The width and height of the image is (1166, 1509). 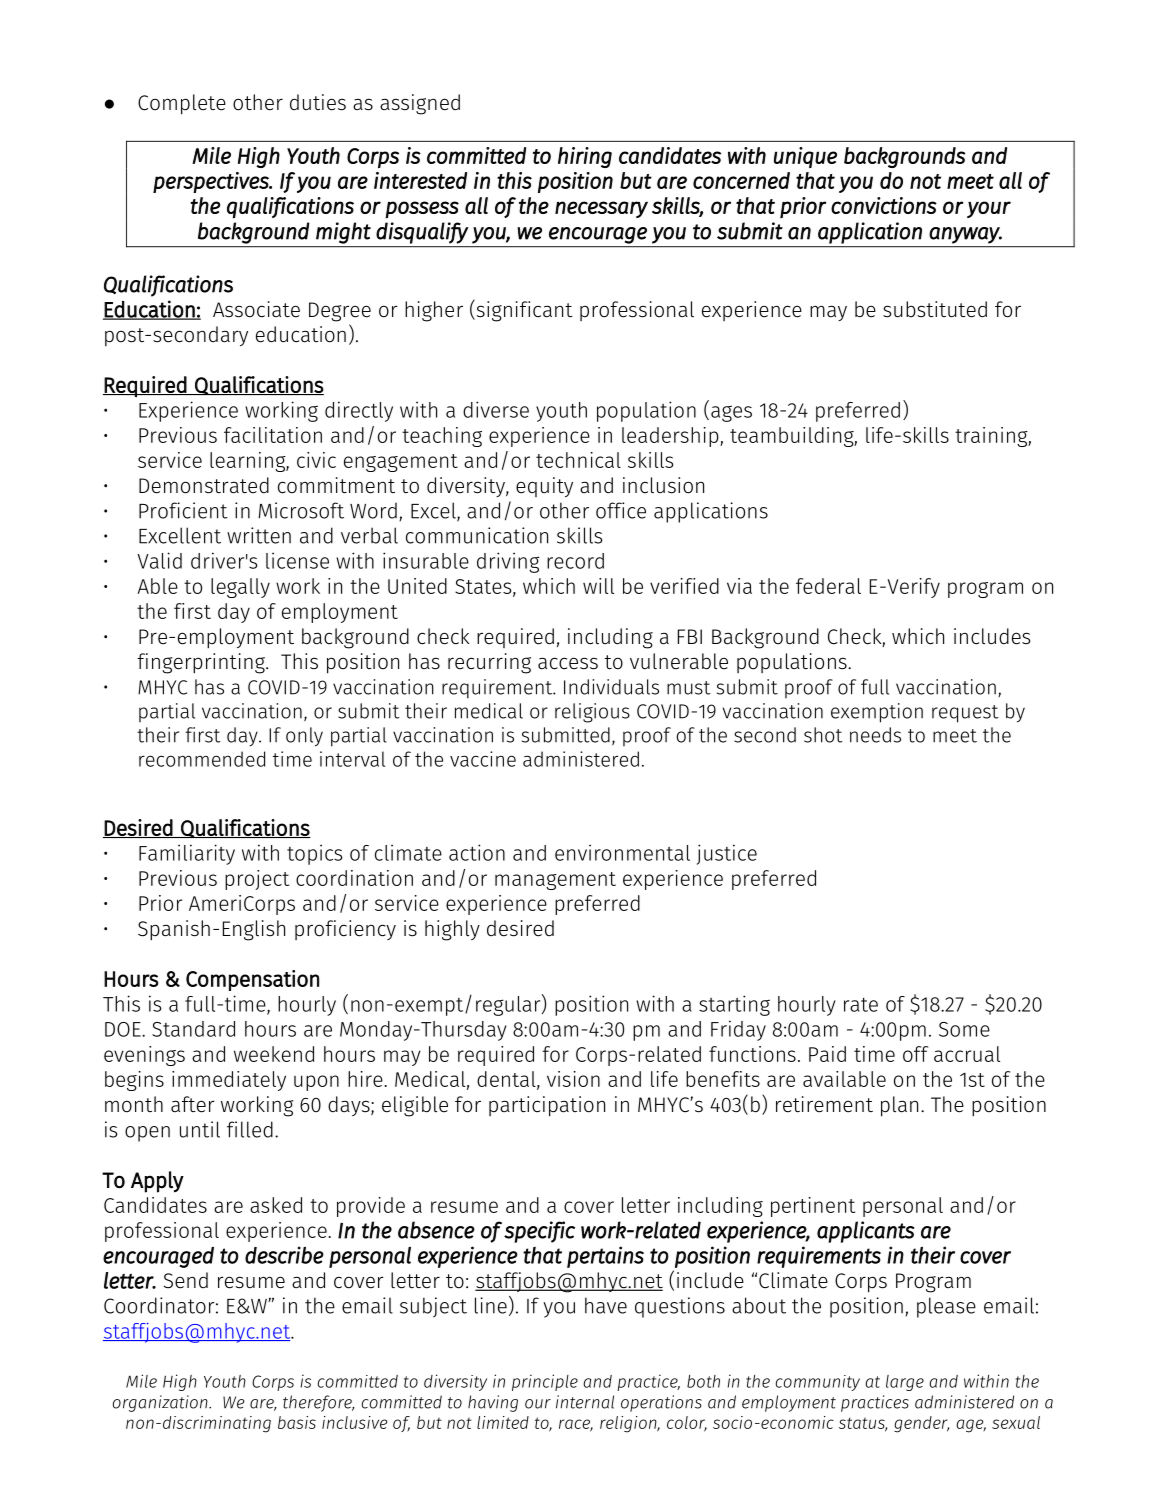 I want to click on principle, so click(x=545, y=1382).
